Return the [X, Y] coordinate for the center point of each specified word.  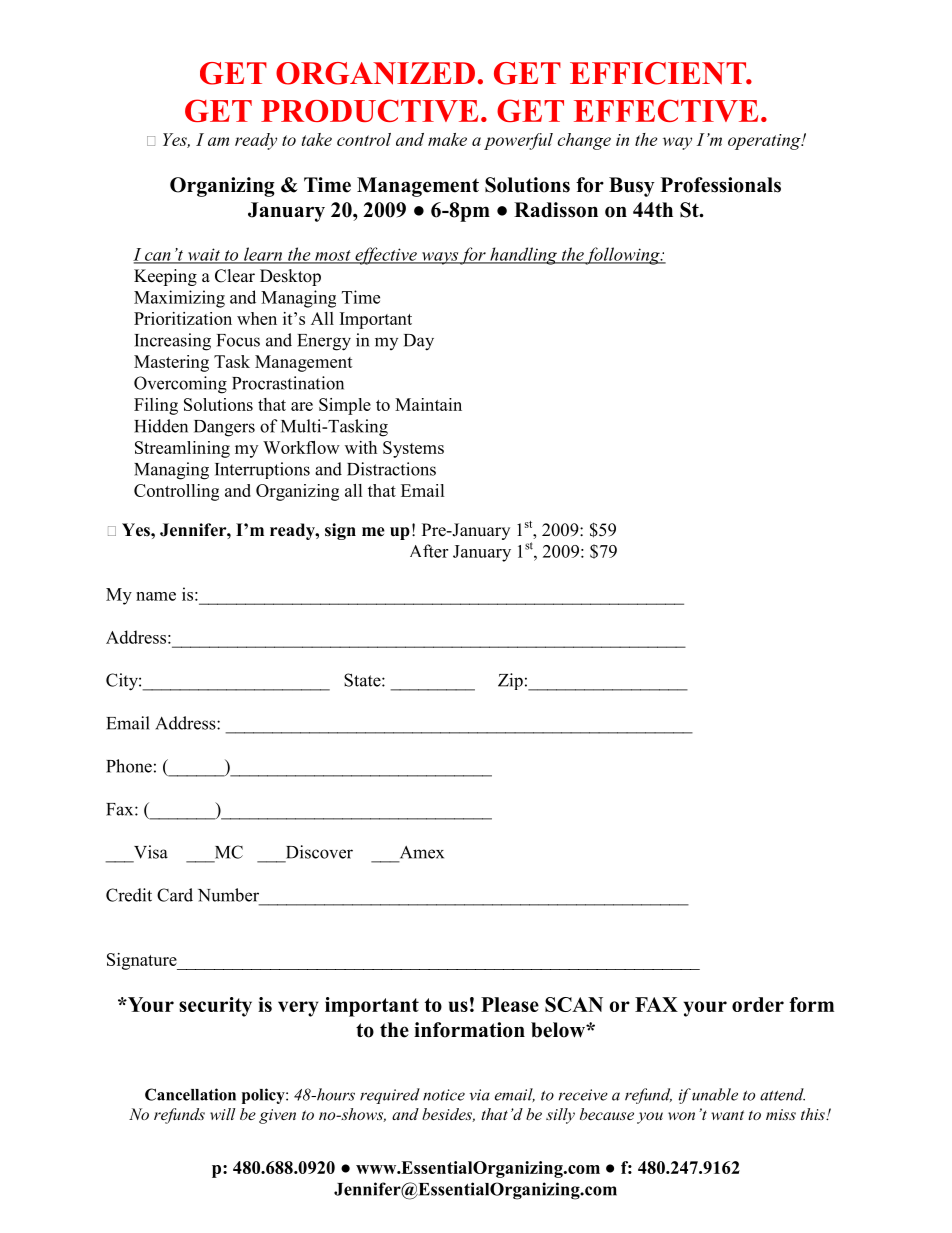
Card [175, 895]
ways [439, 258]
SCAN [574, 1004]
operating [765, 142]
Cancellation [190, 1094]
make [447, 139]
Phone [129, 766]
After [429, 551]
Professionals [721, 185]
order [758, 1004]
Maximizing [179, 299]
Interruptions [262, 470]
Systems [413, 449]
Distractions [391, 469]
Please [510, 1004]
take [317, 139]
